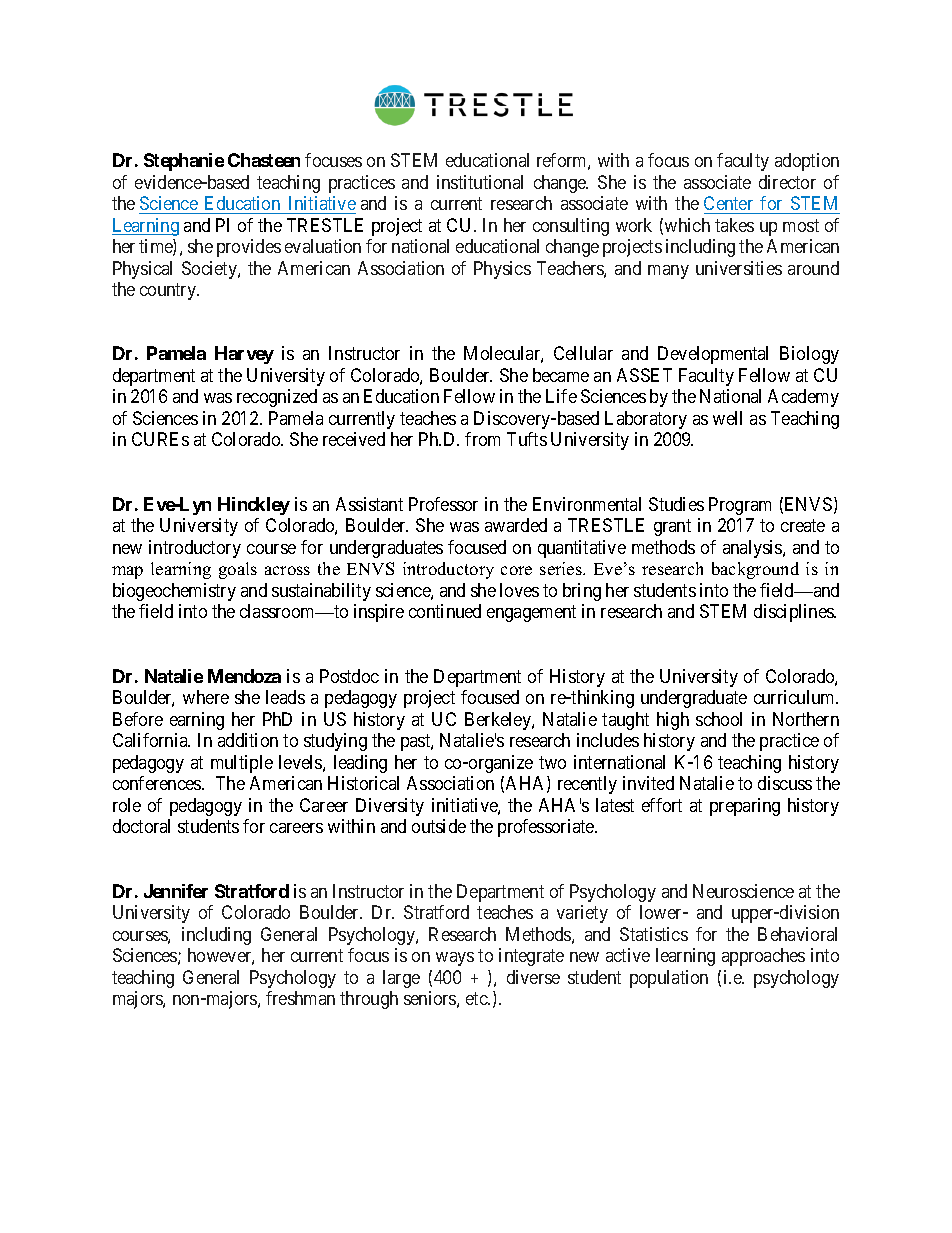 The image size is (952, 1233). Describe the element at coordinates (727, 418) in the document. I see `well` at that location.
